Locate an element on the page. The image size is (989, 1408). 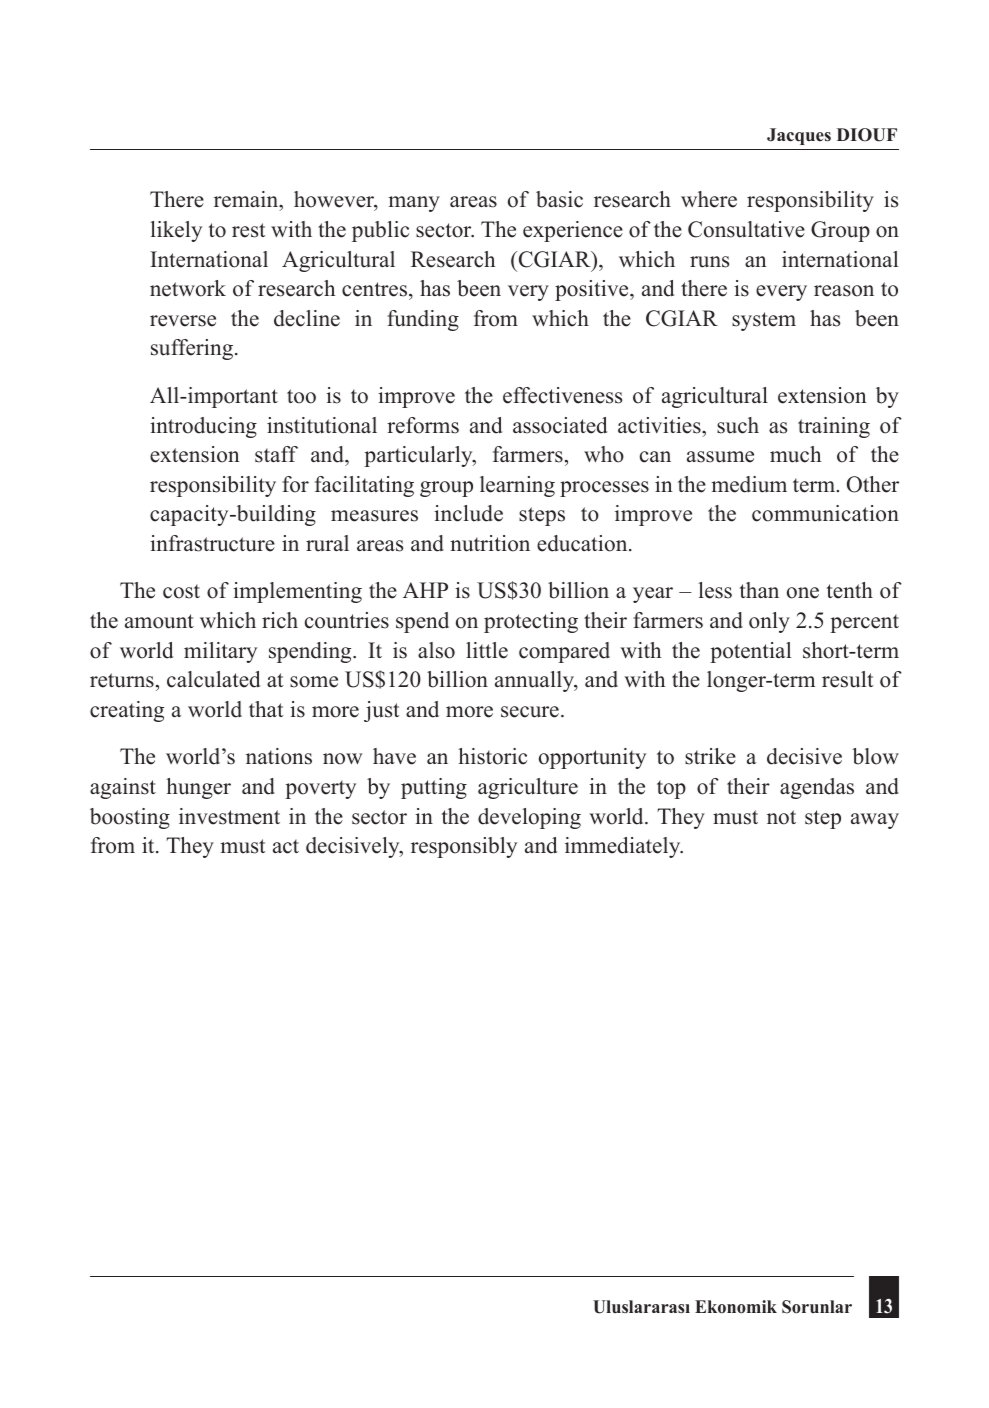
Jacques is located at coordinates (799, 136).
